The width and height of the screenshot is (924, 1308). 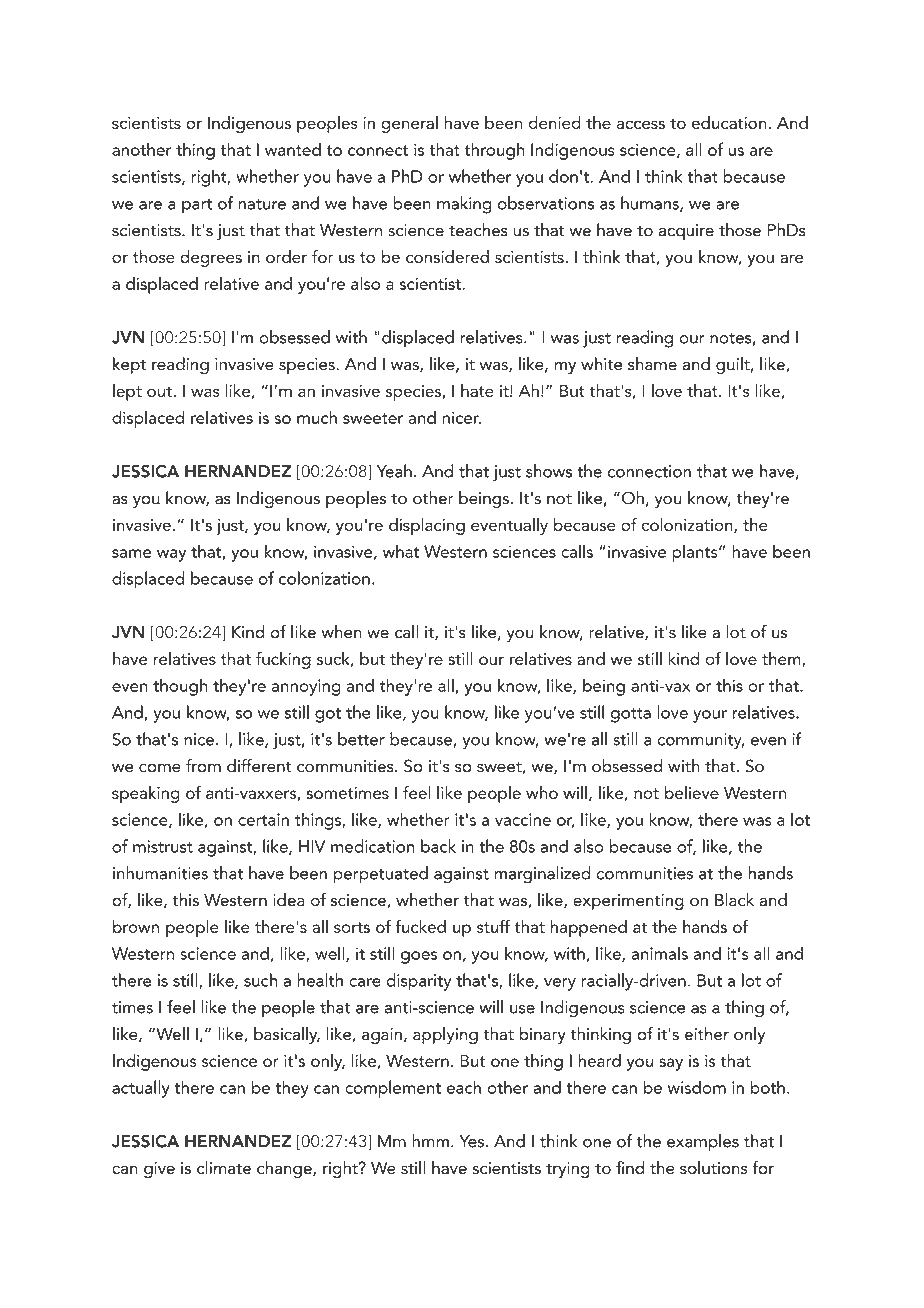 What do you see at coordinates (197, 206) in the screenshot?
I see `part` at bounding box center [197, 206].
